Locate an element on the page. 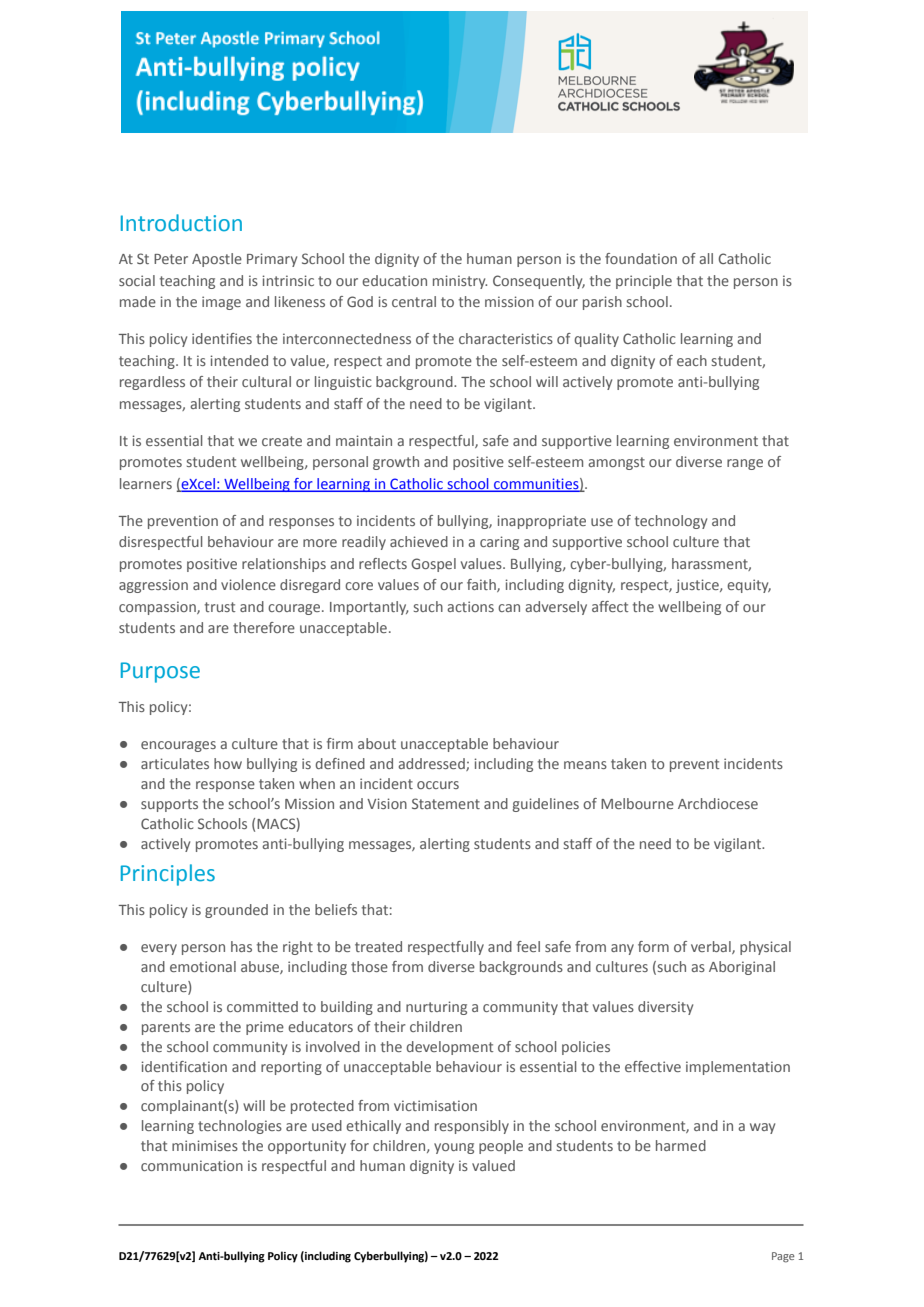 This page has width=924, height=1307. young is located at coordinates (454, 1148).
